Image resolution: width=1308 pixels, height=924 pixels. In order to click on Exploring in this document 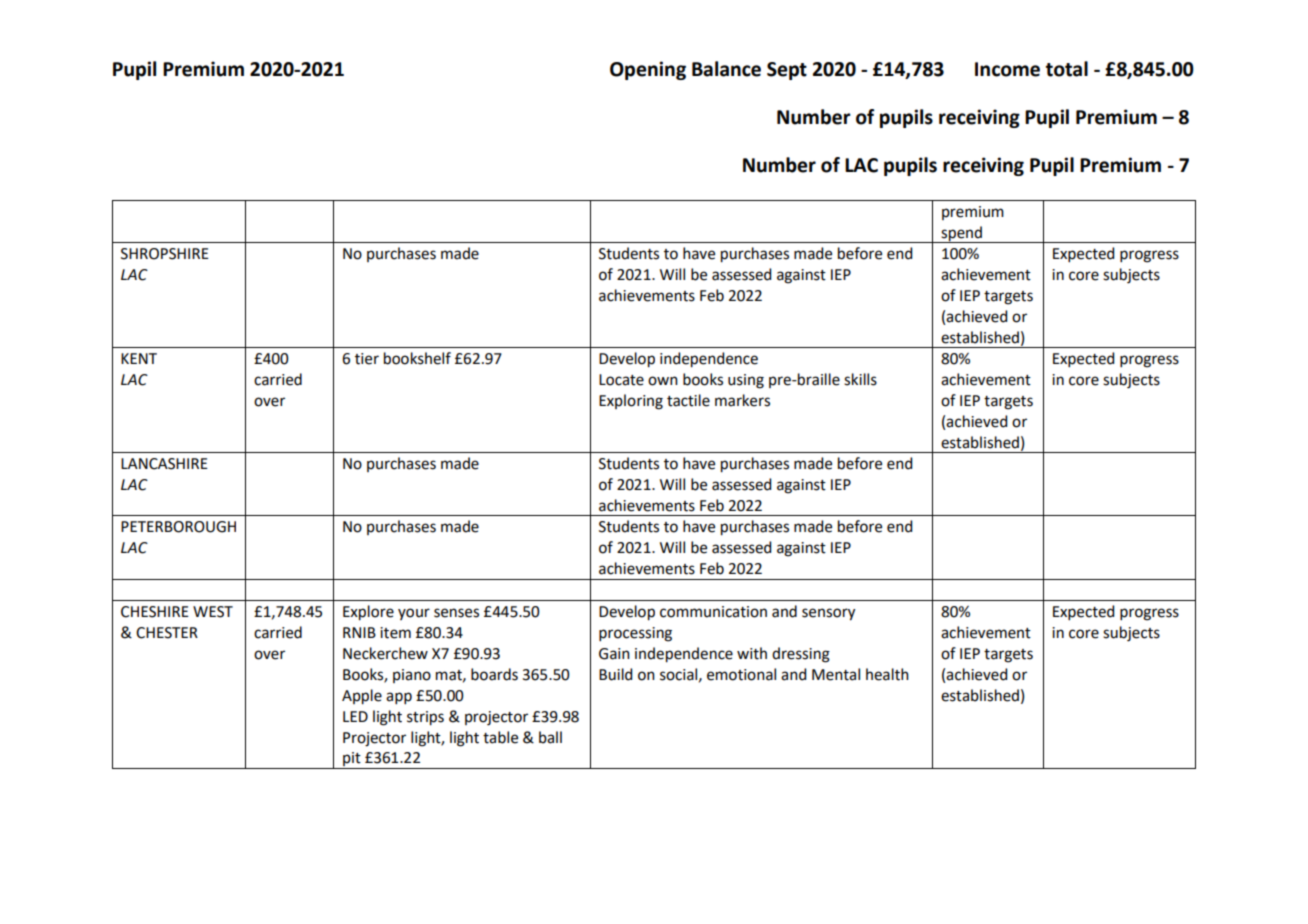, I will do `click(631, 402)`.
